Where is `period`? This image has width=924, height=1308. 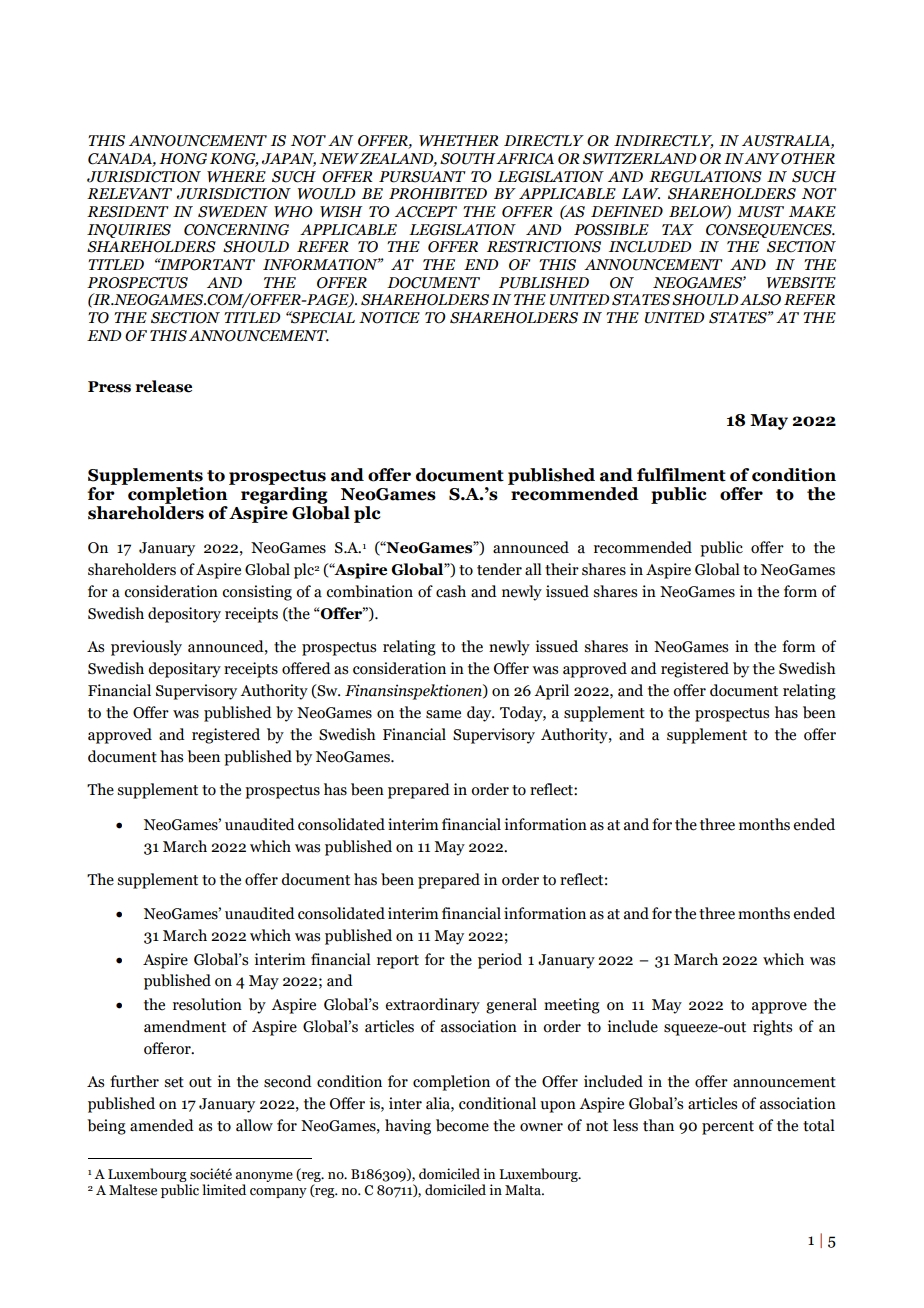 period is located at coordinates (500, 961).
